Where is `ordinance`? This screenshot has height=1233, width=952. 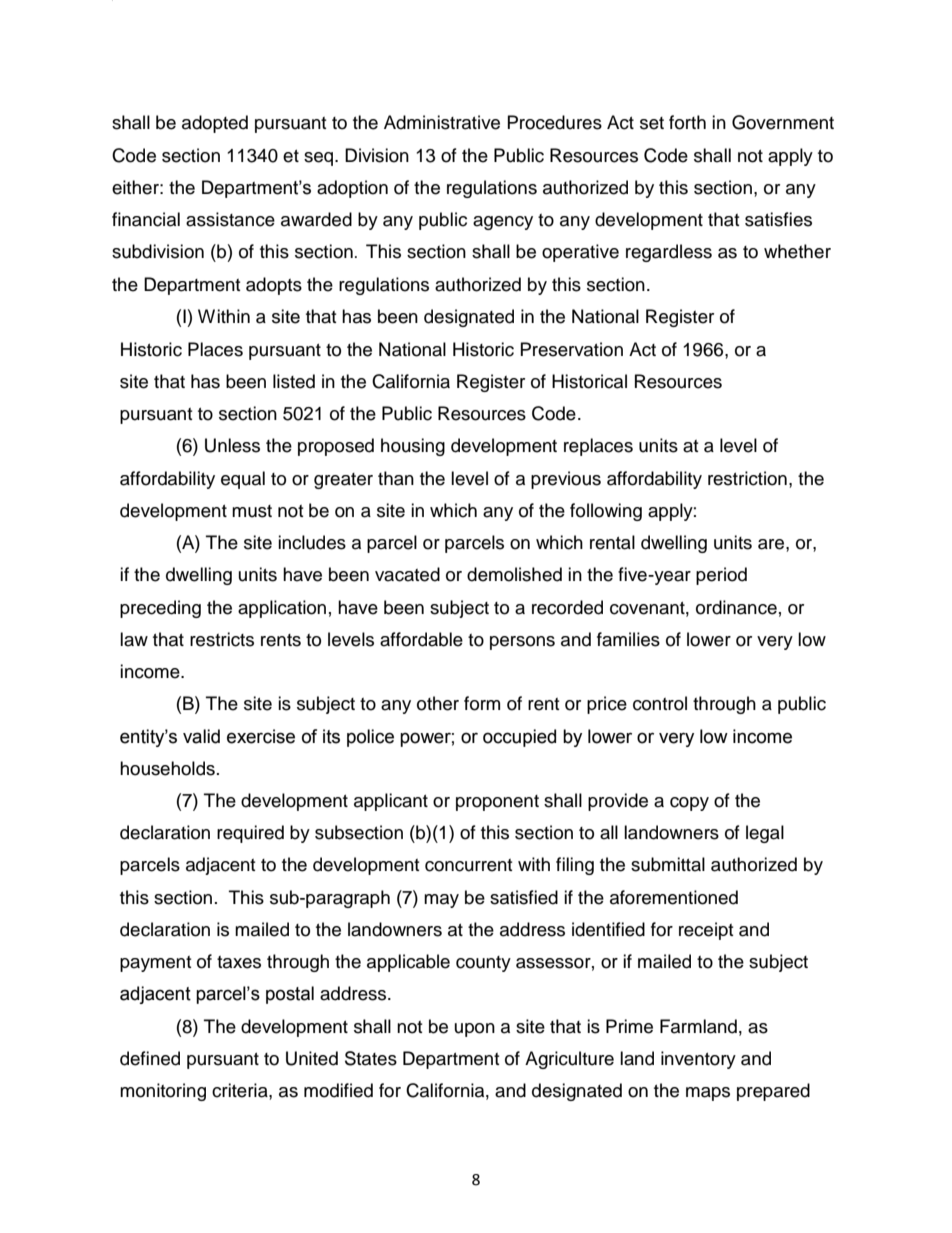 ordinance is located at coordinates (736, 607).
